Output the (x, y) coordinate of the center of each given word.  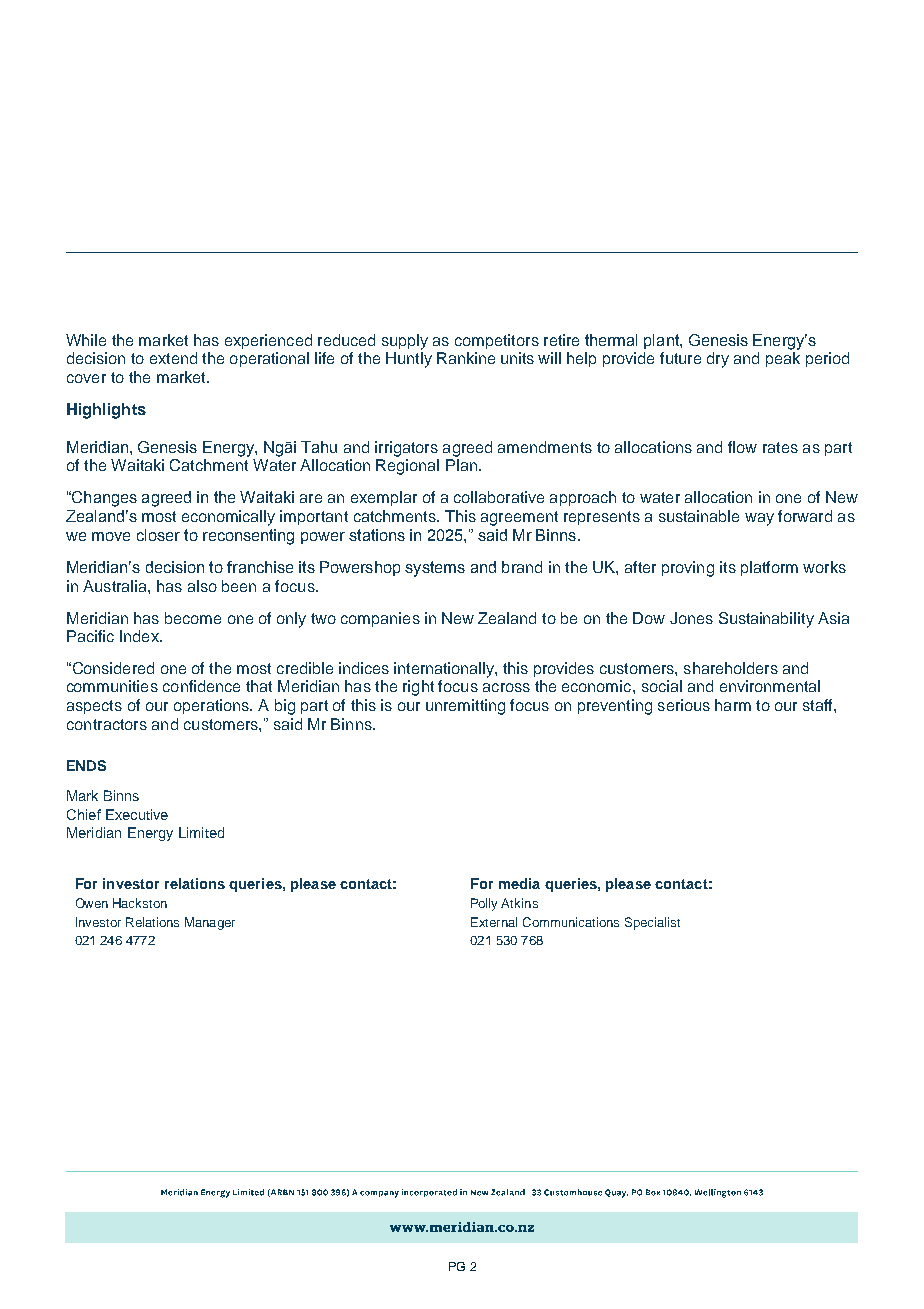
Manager (210, 923)
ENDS (86, 765)
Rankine (466, 358)
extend (173, 358)
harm (733, 705)
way (759, 519)
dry (718, 360)
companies (380, 619)
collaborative (499, 497)
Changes (103, 499)
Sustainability (766, 620)
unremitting (465, 707)
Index (140, 636)
